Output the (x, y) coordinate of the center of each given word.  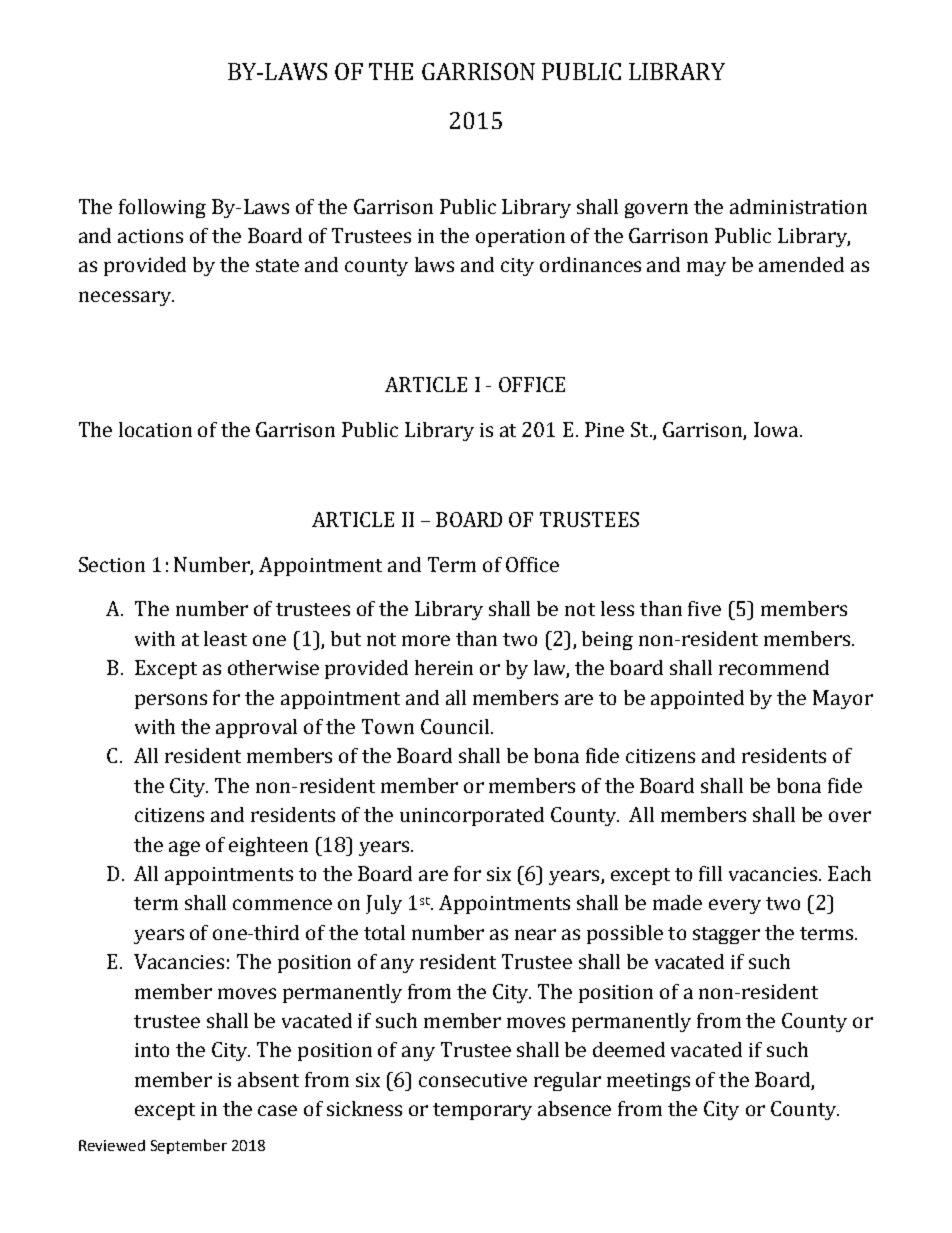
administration (798, 206)
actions (150, 236)
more (426, 640)
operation (520, 238)
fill (710, 873)
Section (112, 564)
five (704, 608)
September (189, 1146)
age (184, 848)
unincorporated (472, 816)
